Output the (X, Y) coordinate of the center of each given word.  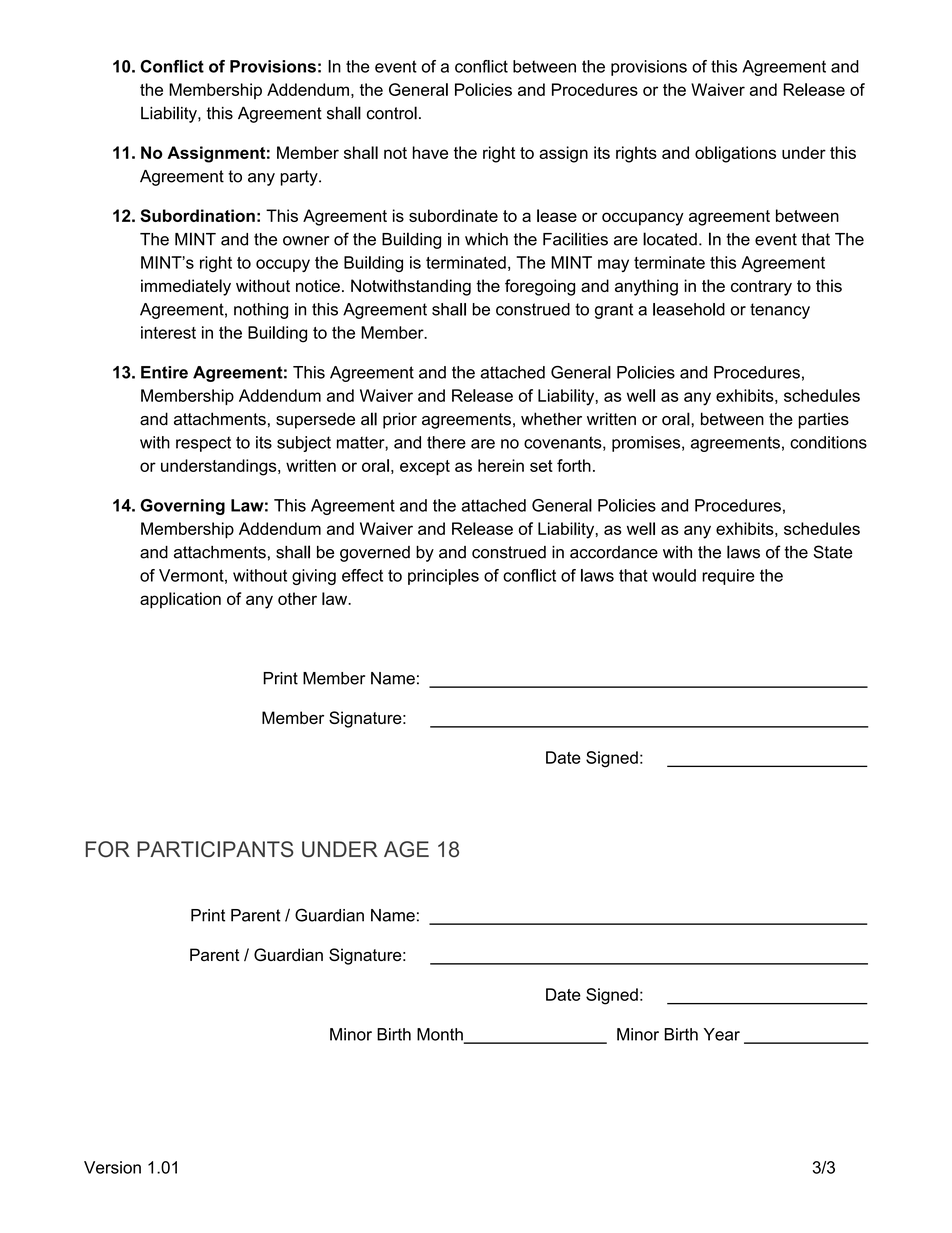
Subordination (197, 215)
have (430, 152)
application (180, 600)
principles (443, 577)
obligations (735, 154)
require (728, 577)
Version (112, 1167)
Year (722, 1034)
